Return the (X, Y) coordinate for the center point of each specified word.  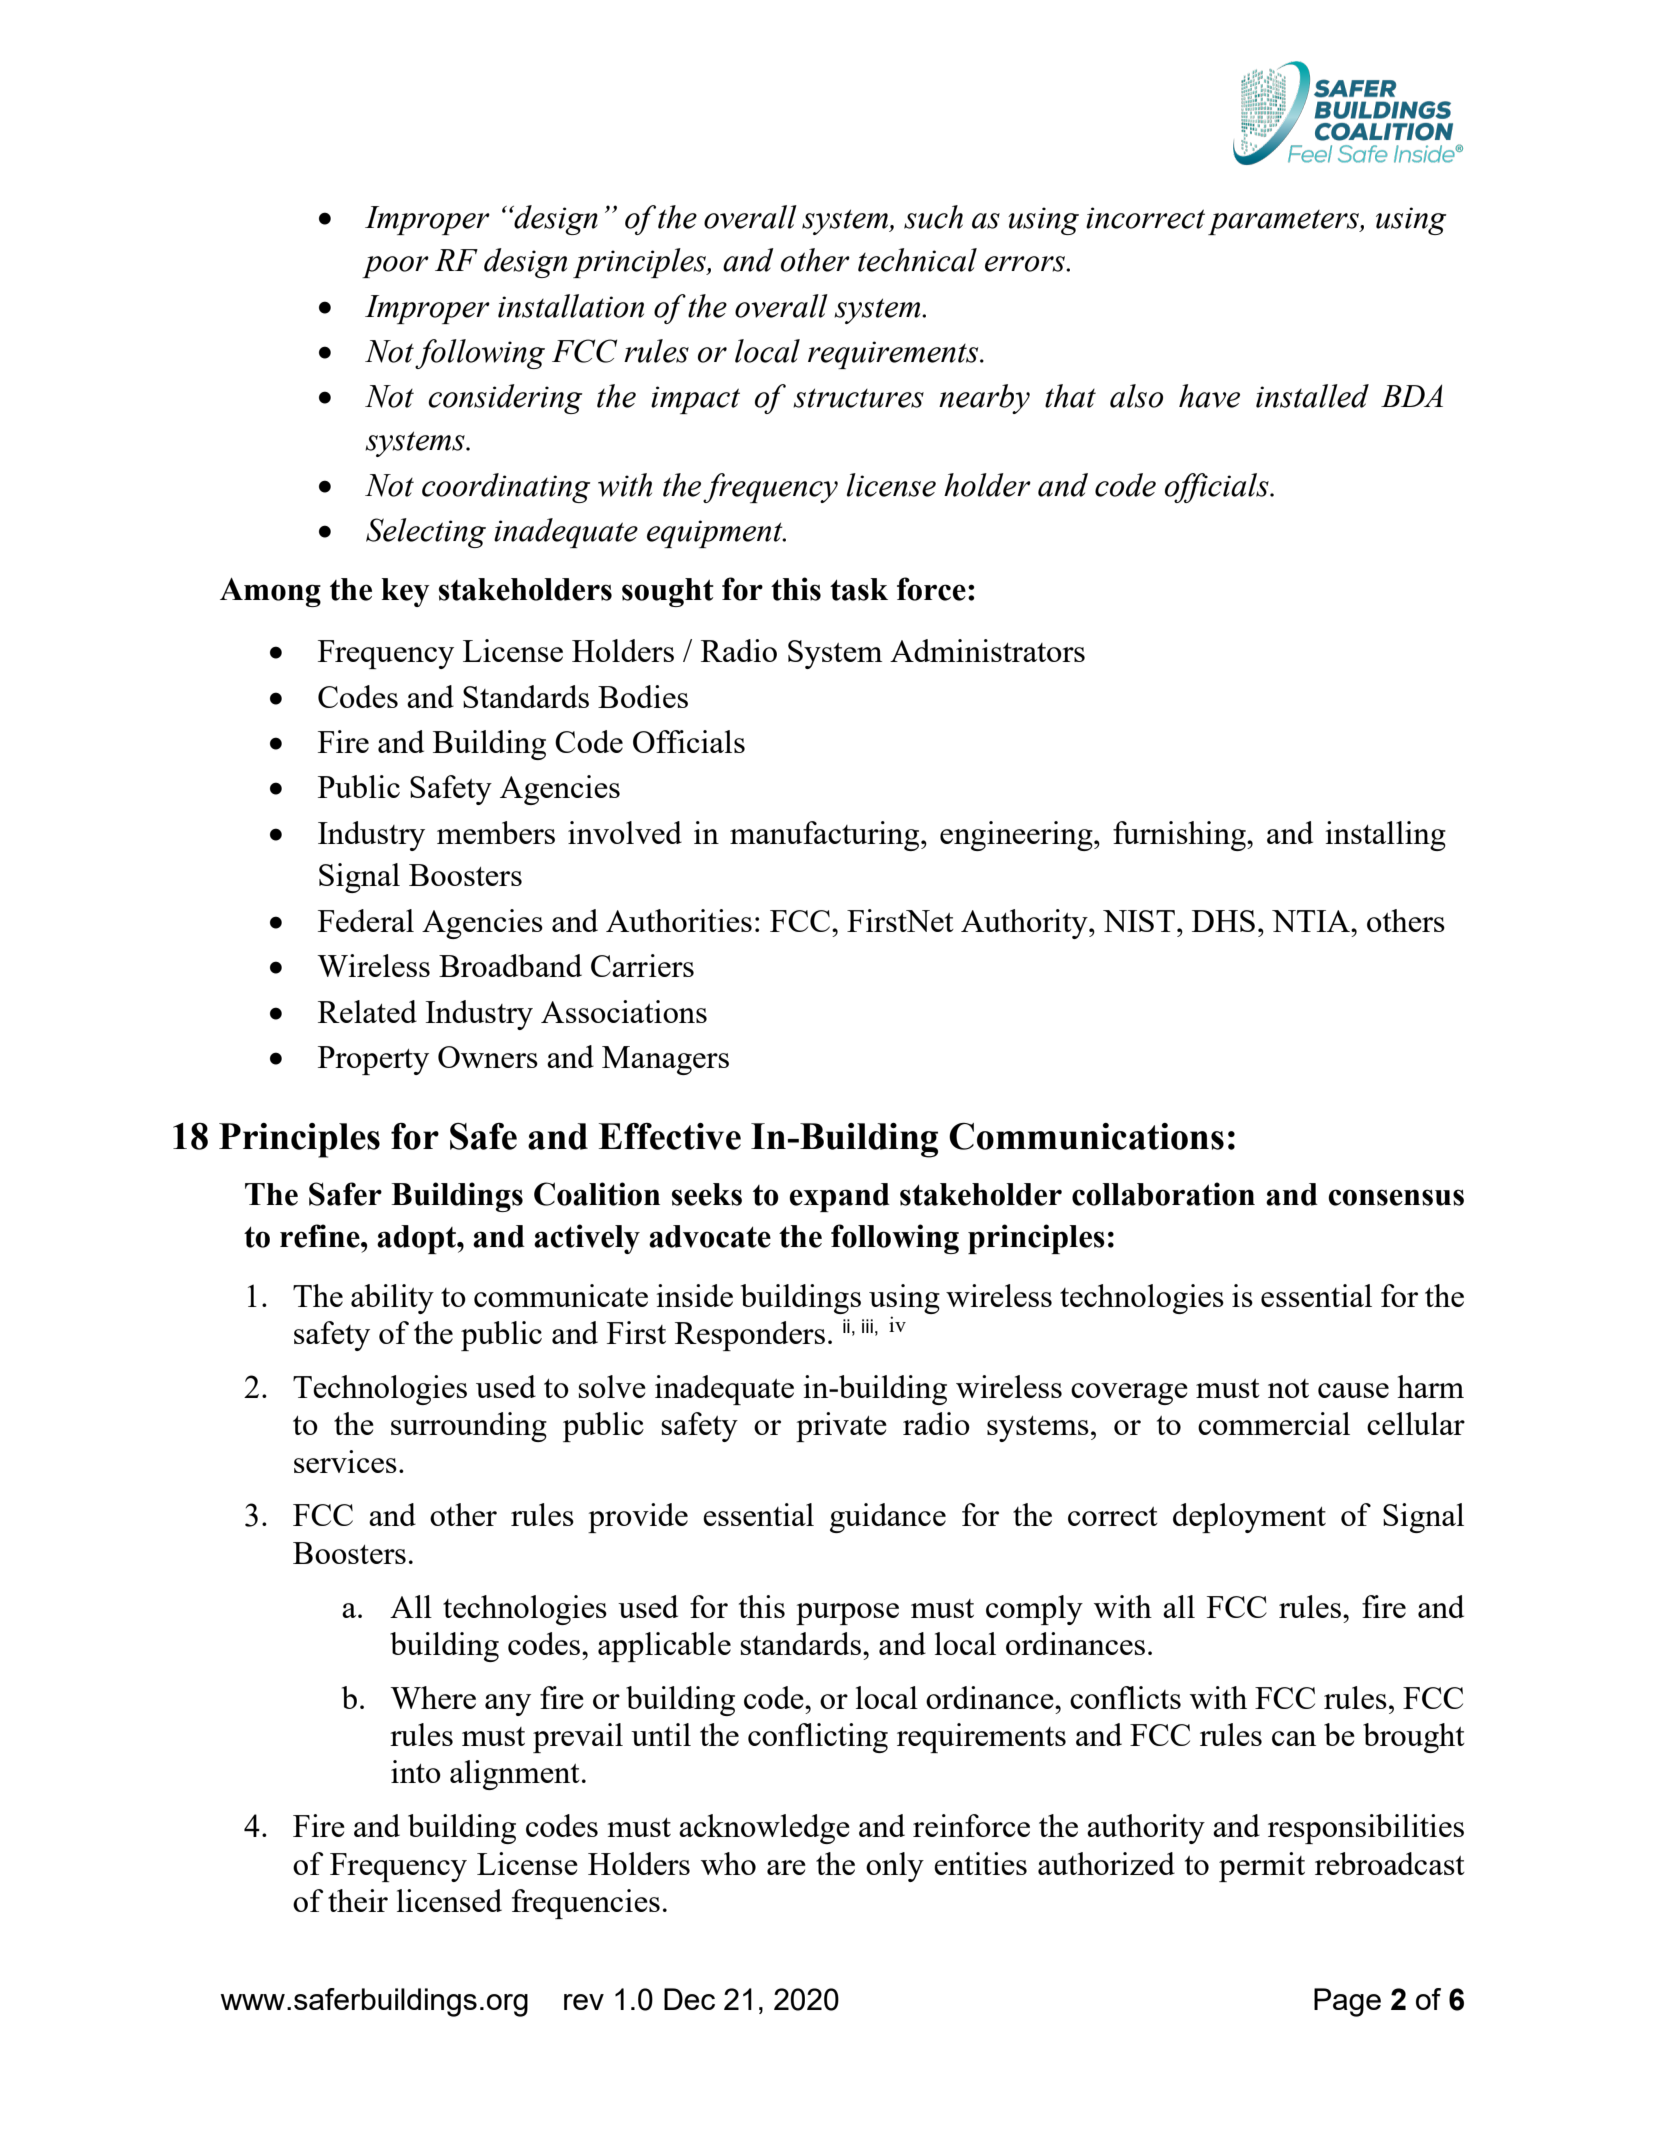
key (406, 592)
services (345, 1461)
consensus (1396, 1197)
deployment (1249, 1518)
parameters (1284, 222)
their (358, 1900)
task (859, 589)
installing (1386, 836)
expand (839, 1197)
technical (917, 260)
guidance (888, 1518)
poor (395, 267)
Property (373, 1060)
